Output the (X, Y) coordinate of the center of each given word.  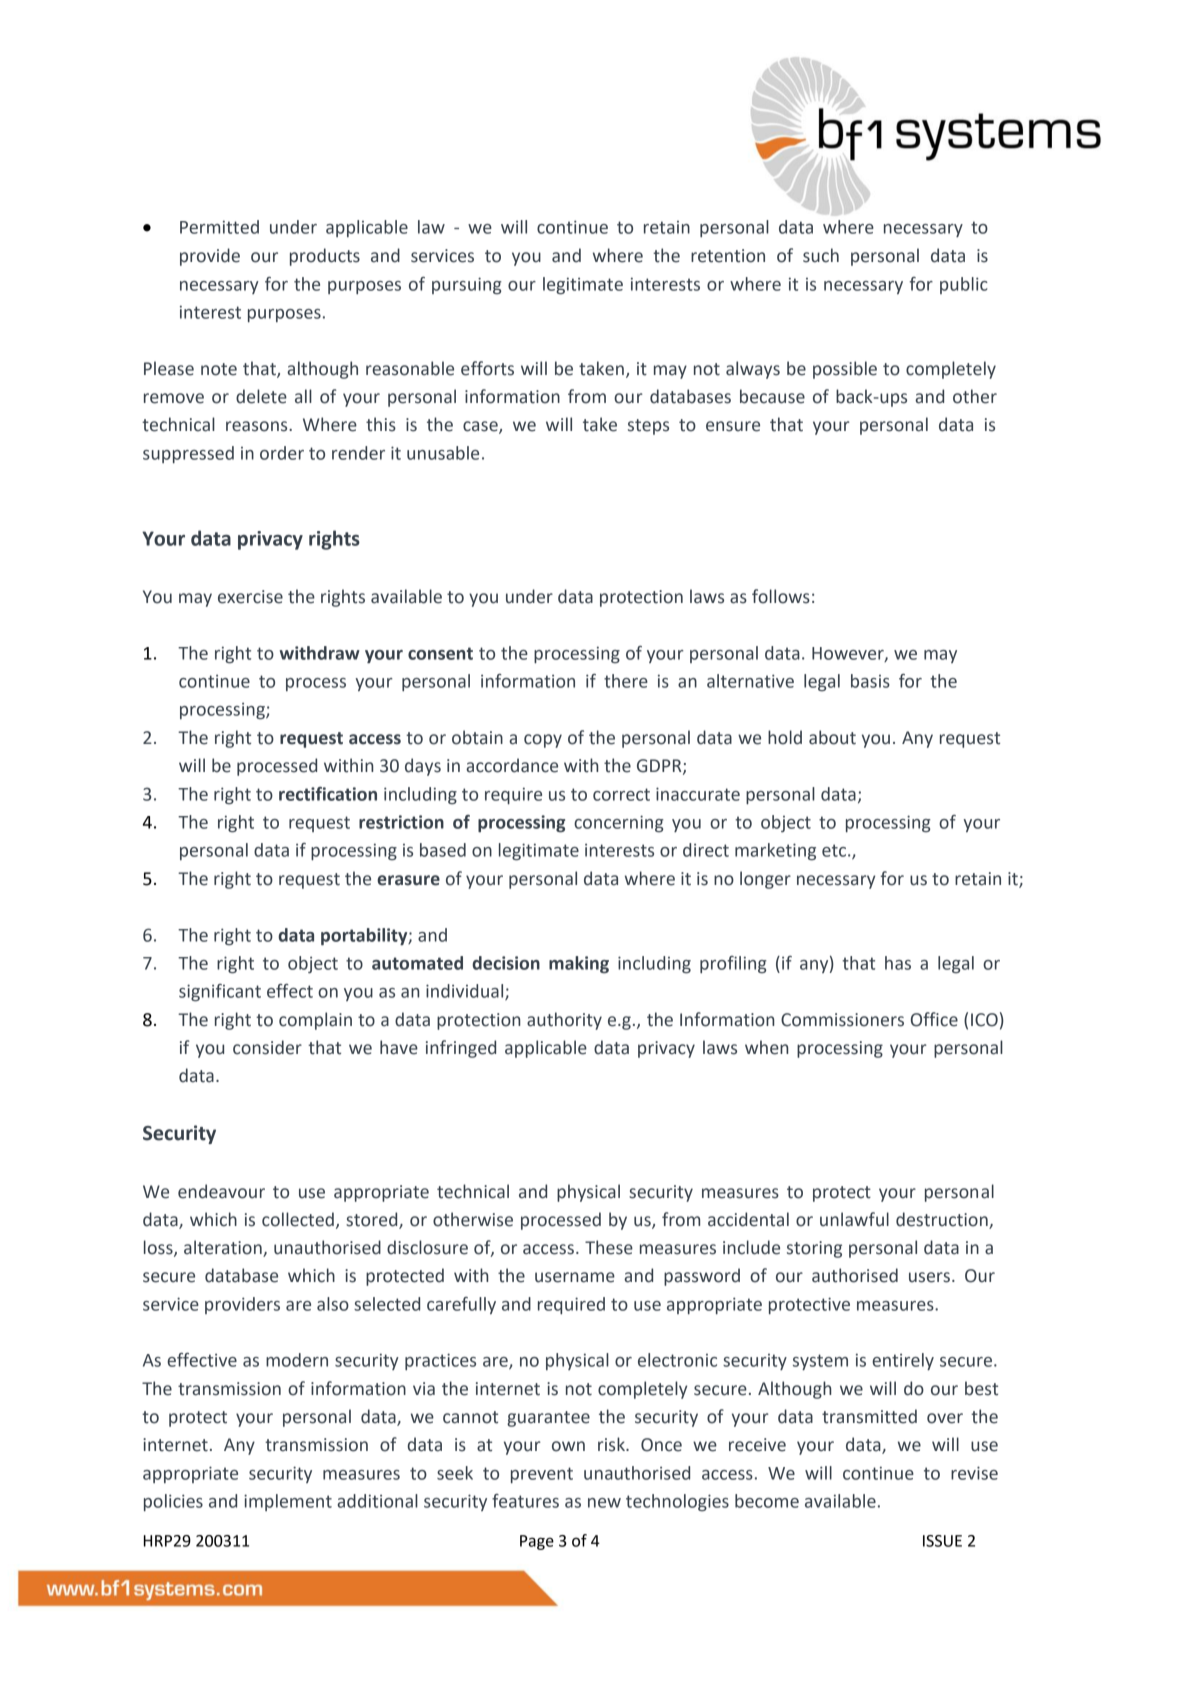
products (325, 257)
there (626, 681)
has (898, 963)
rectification (328, 794)
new (604, 1503)
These (609, 1247)
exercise (250, 597)
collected (298, 1219)
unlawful (854, 1219)
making (579, 965)
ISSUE (942, 1541)
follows (781, 596)
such (821, 255)
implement (288, 1502)
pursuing (467, 285)
